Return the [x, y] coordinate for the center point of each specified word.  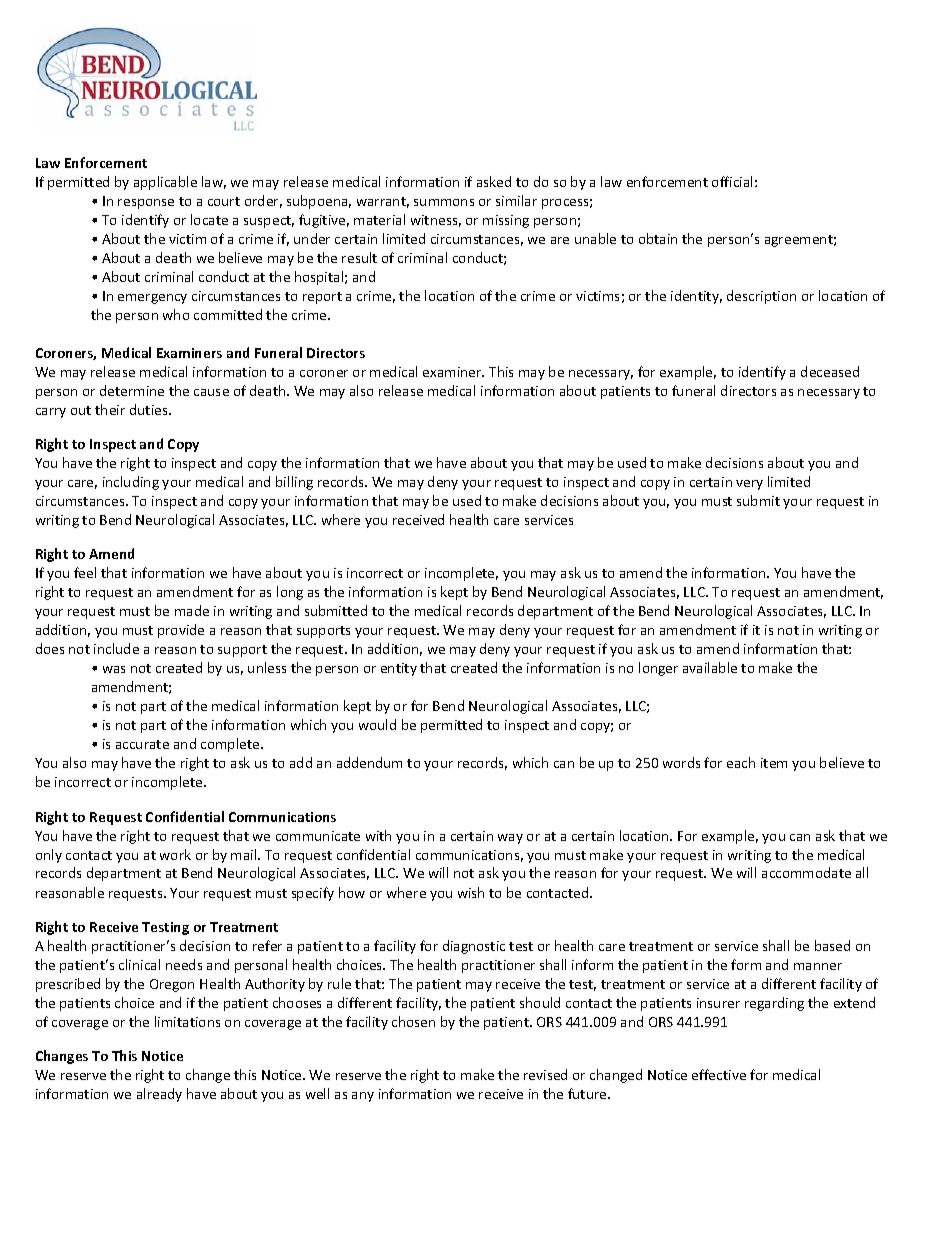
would [377, 724]
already [159, 1095]
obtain [658, 238]
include [116, 648]
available [710, 667]
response [146, 204]
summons [444, 202]
